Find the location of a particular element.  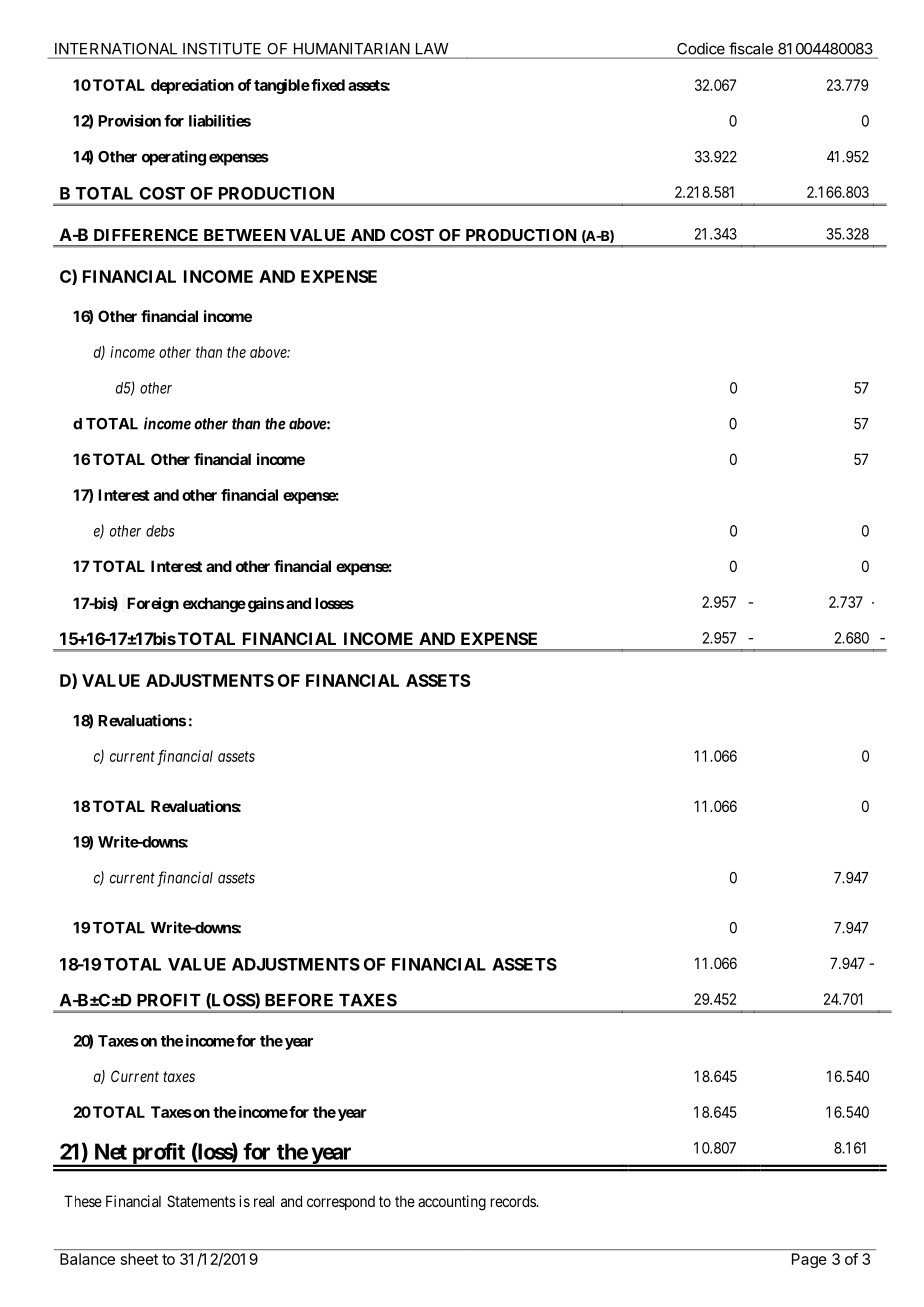

Statements is located at coordinates (201, 1201).
